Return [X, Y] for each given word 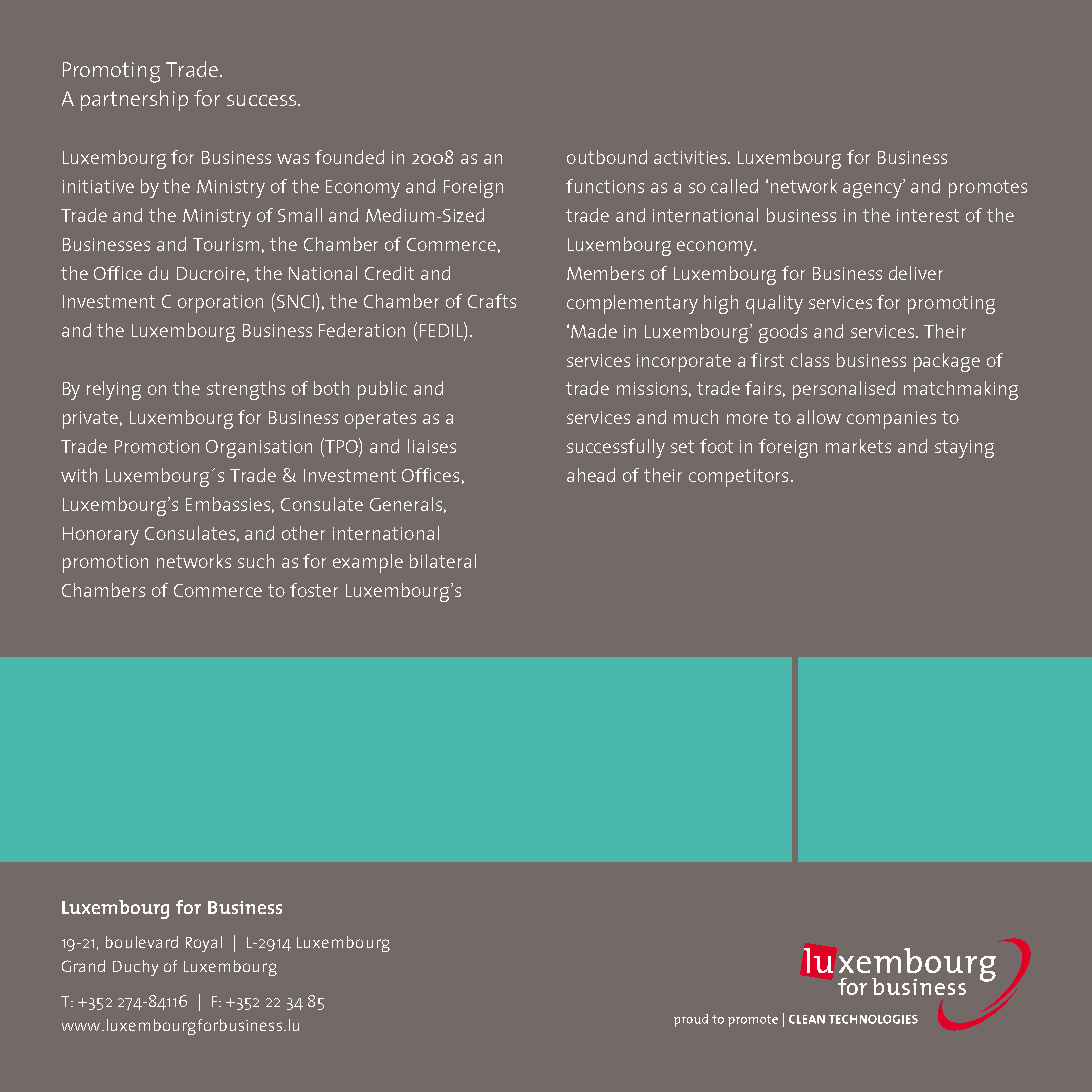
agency [873, 190]
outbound [607, 157]
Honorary [101, 536]
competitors [738, 478]
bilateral [443, 561]
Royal [204, 944]
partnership [134, 100]
